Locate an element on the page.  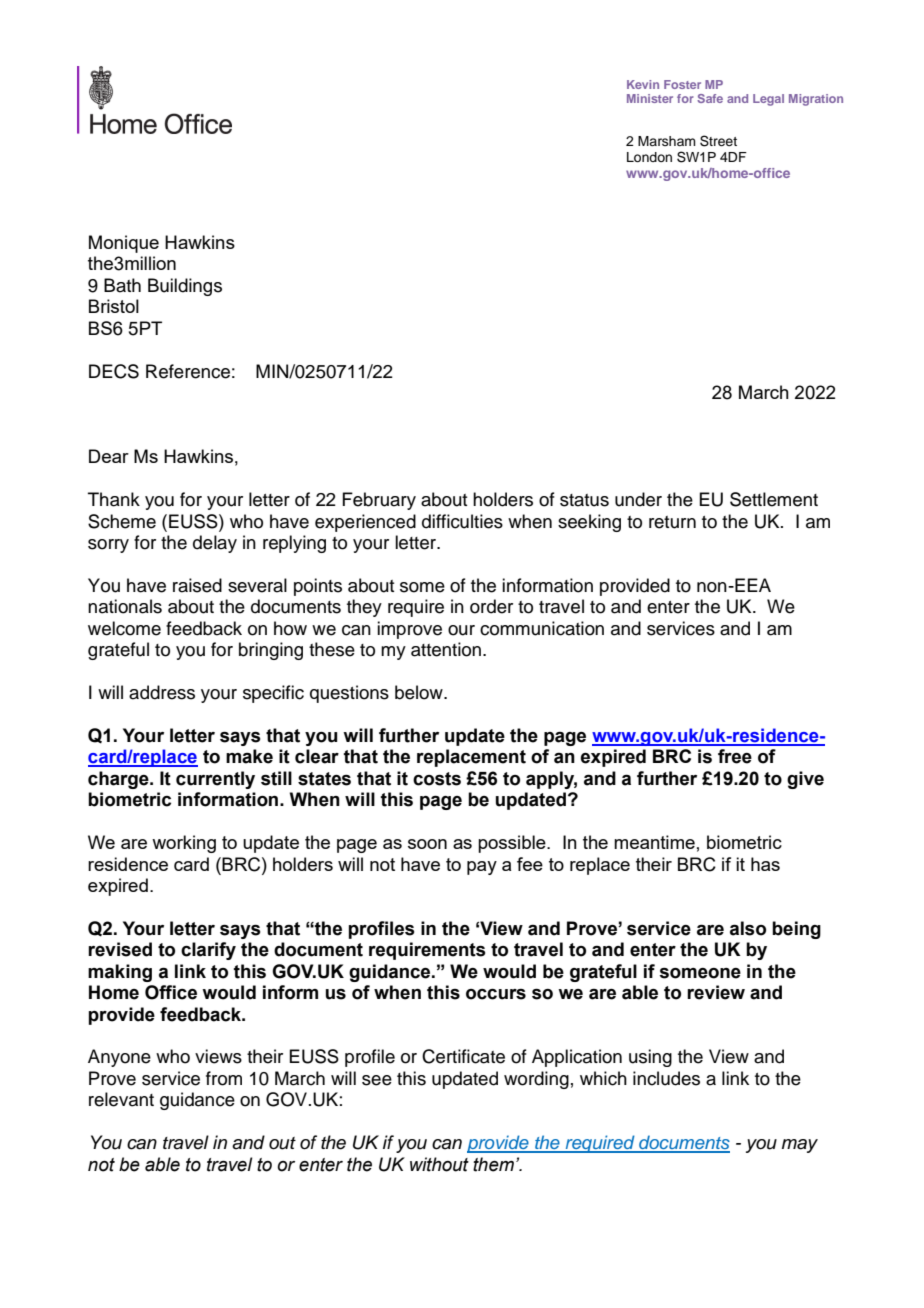
raised is located at coordinates (197, 585).
